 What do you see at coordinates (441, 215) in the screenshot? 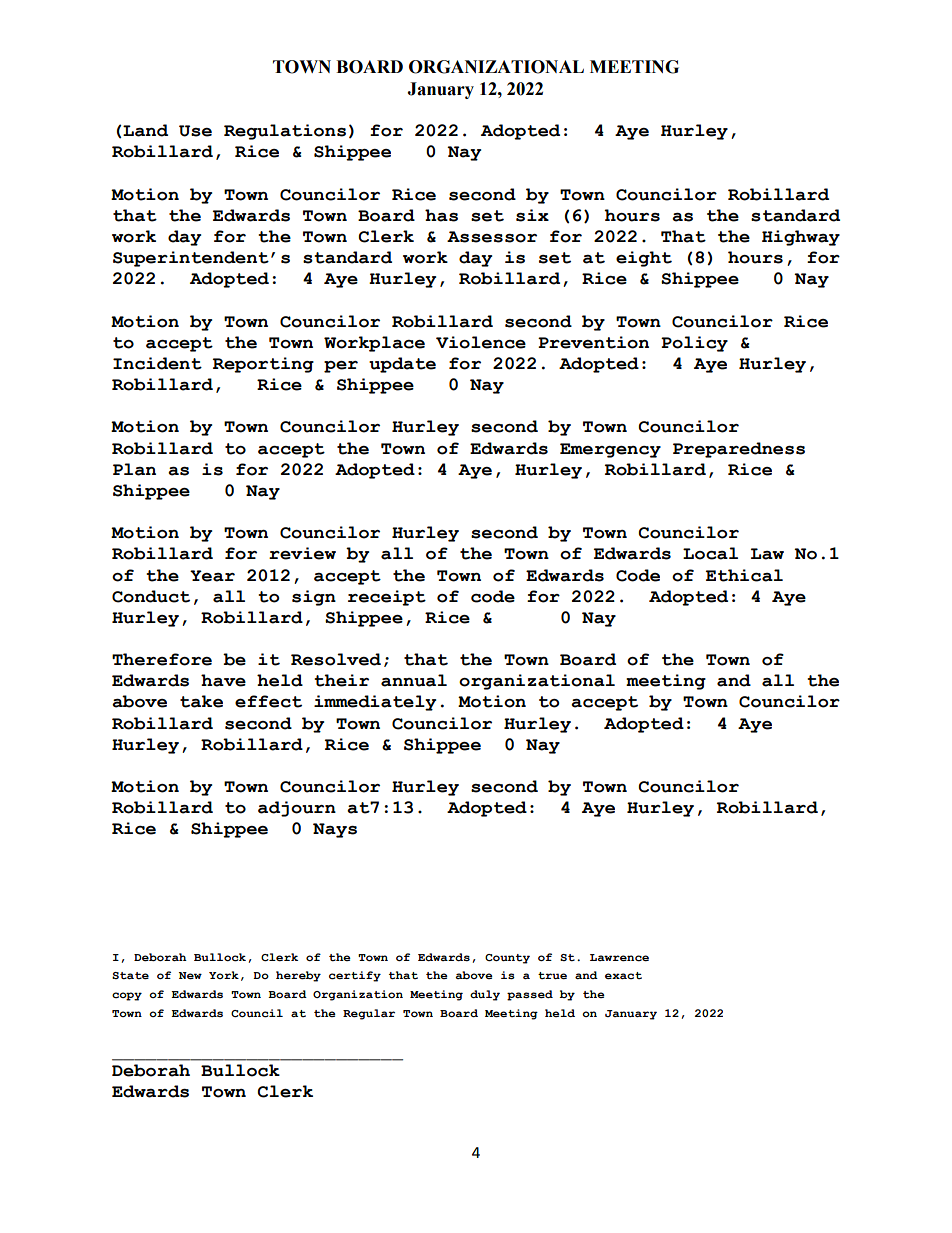
I see `has` at bounding box center [441, 215].
